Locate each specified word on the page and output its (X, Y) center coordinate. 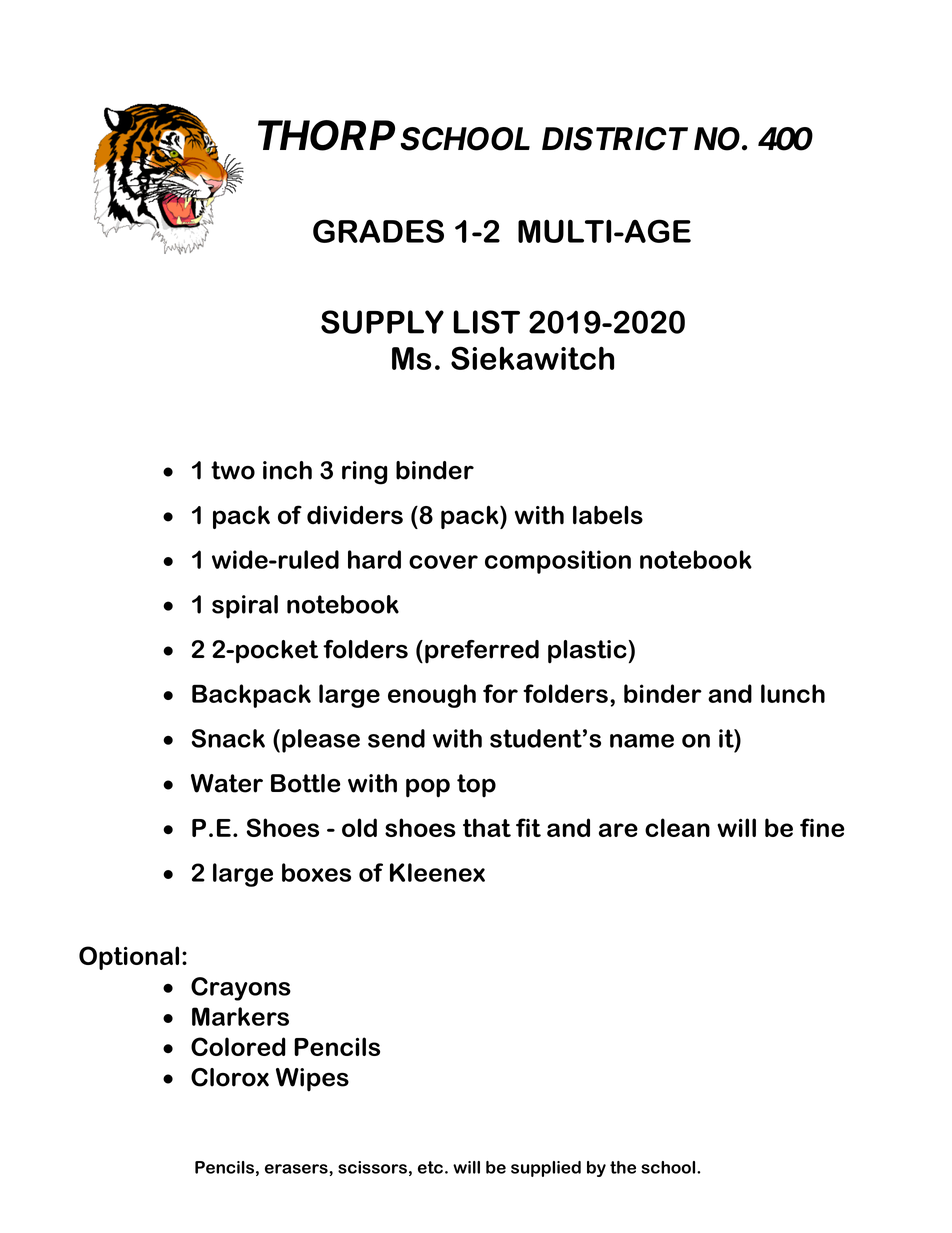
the (623, 1167)
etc (430, 1167)
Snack (228, 738)
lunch (793, 693)
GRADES (378, 231)
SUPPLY (382, 322)
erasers (297, 1169)
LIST (486, 322)
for (500, 693)
